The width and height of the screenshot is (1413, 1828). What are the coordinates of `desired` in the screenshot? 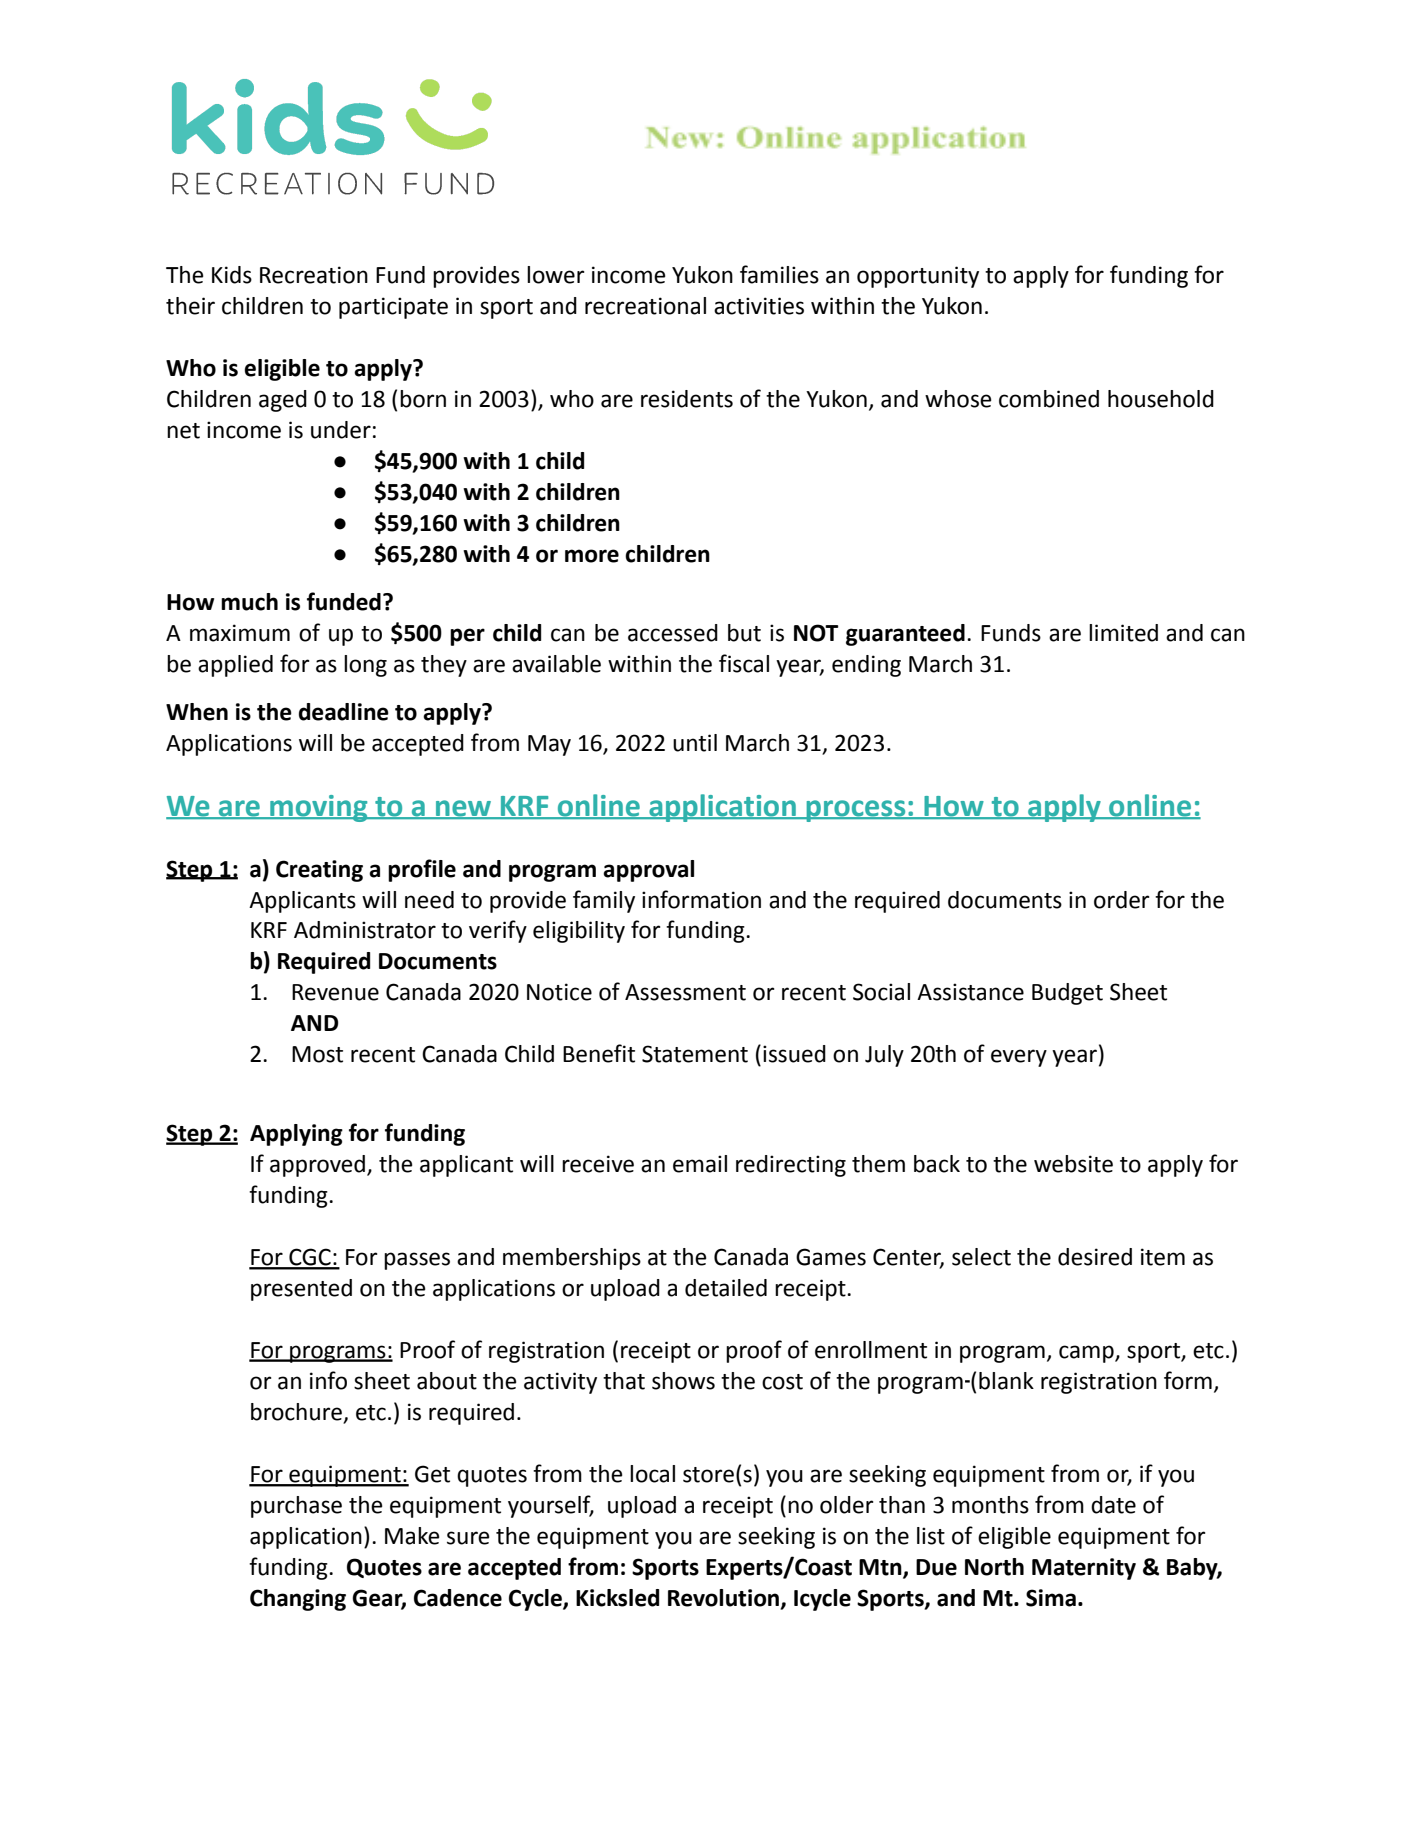 It's located at (1095, 1257).
